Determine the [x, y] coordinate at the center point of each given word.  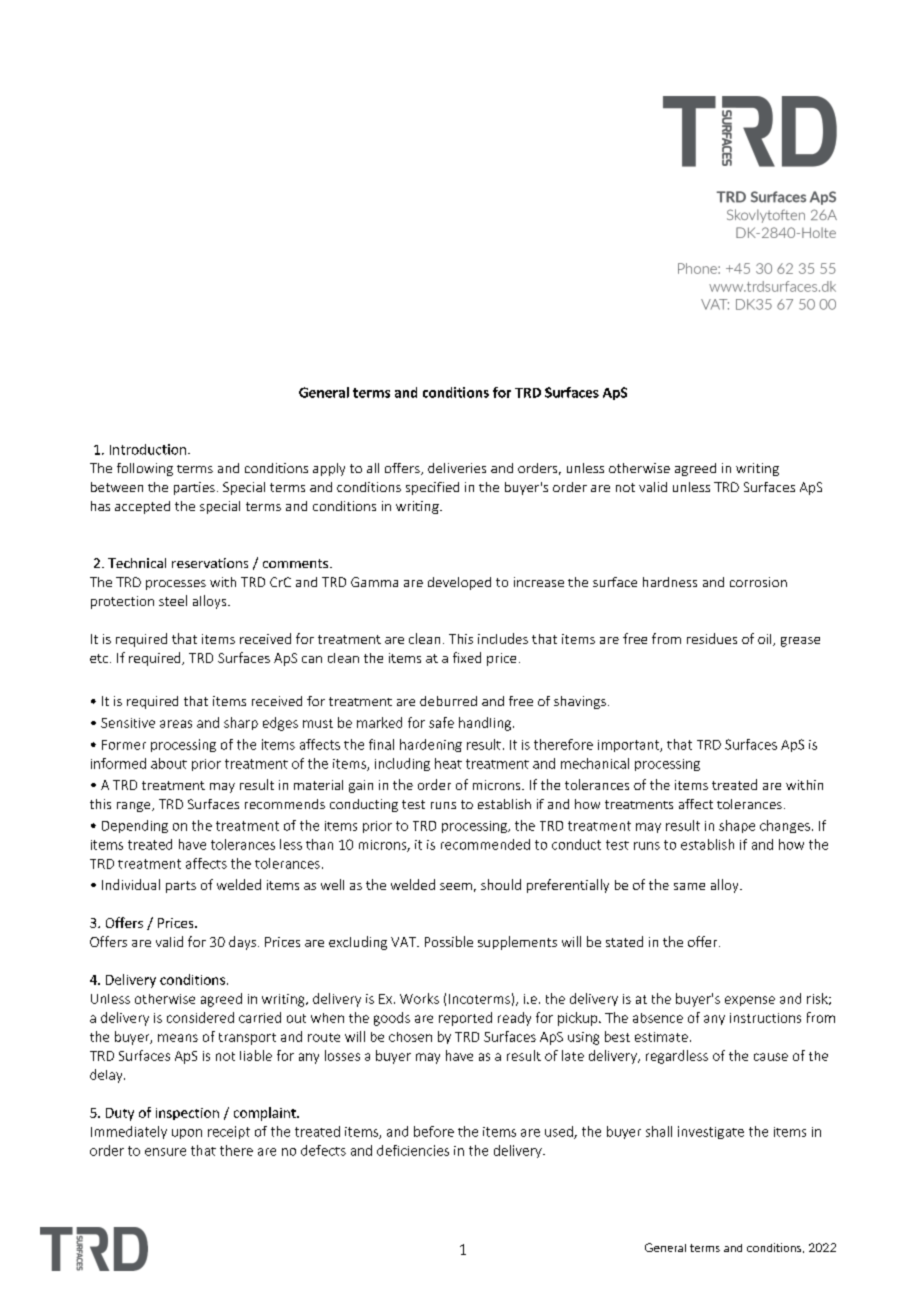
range [135, 807]
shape [737, 826]
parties [194, 488]
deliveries [457, 468]
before [434, 1131]
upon [187, 1134]
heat [448, 763]
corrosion [758, 582]
